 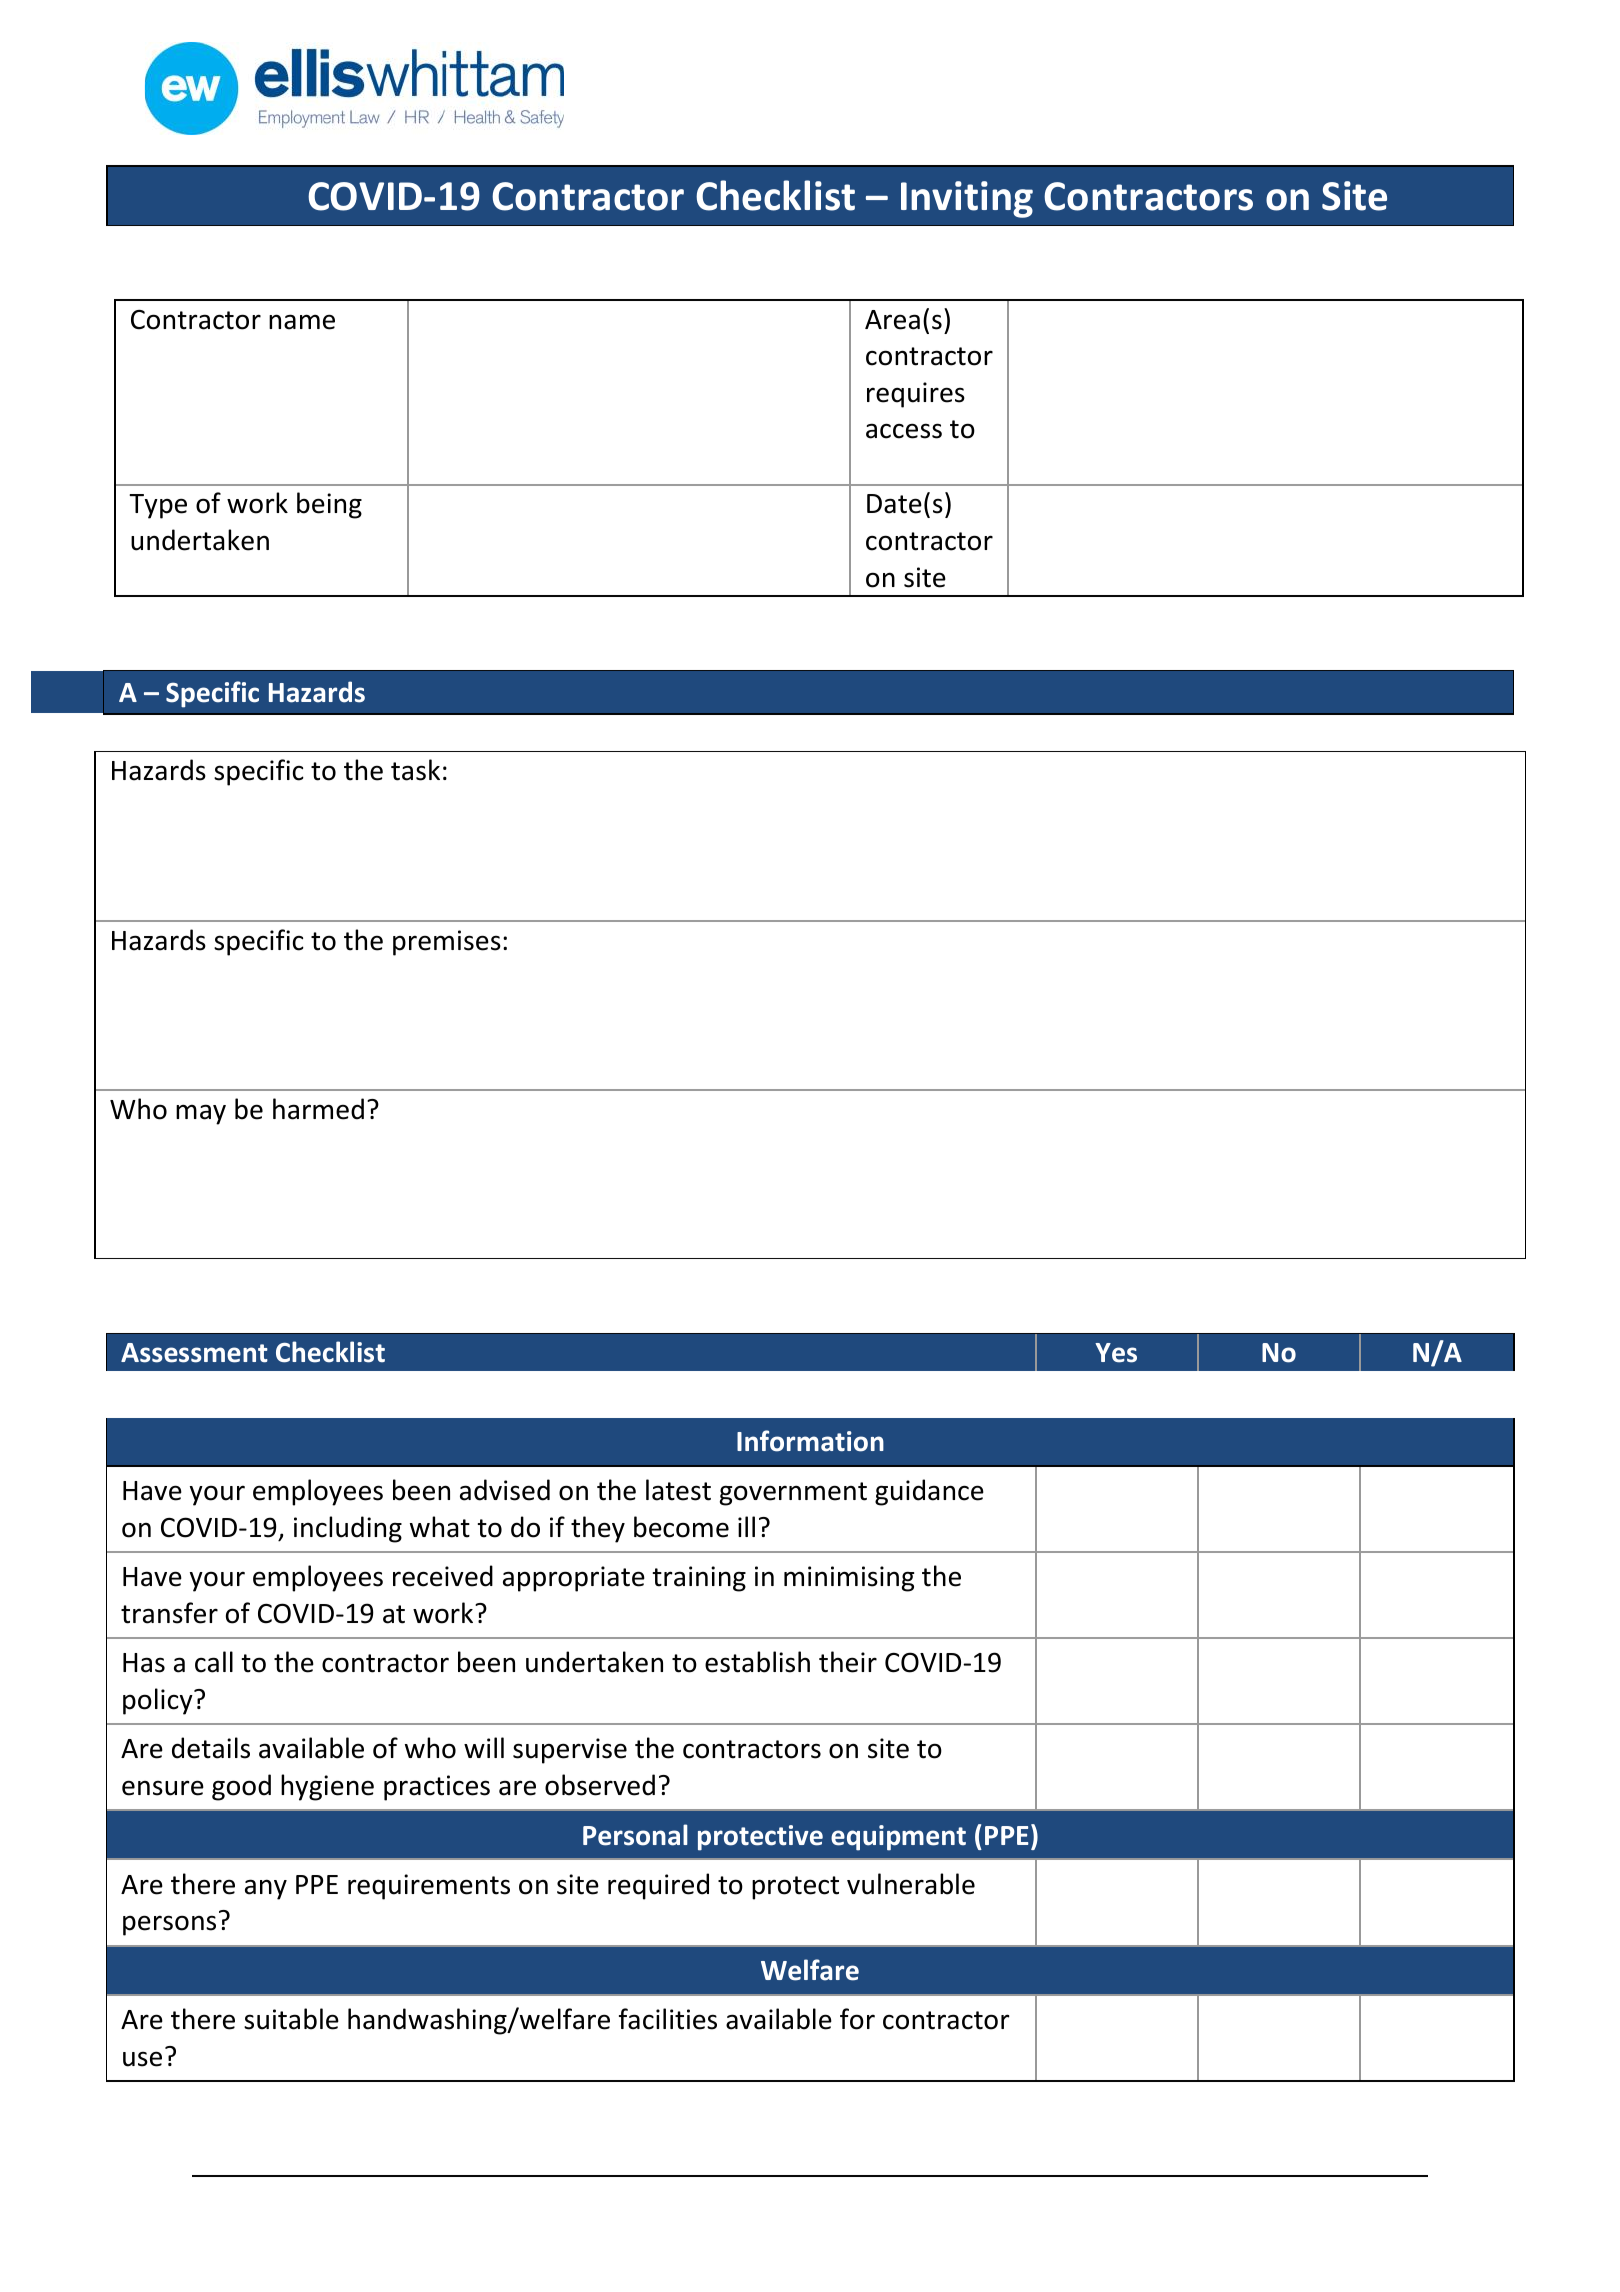 What do you see at coordinates (967, 199) in the screenshot?
I see `Inviting` at bounding box center [967, 199].
